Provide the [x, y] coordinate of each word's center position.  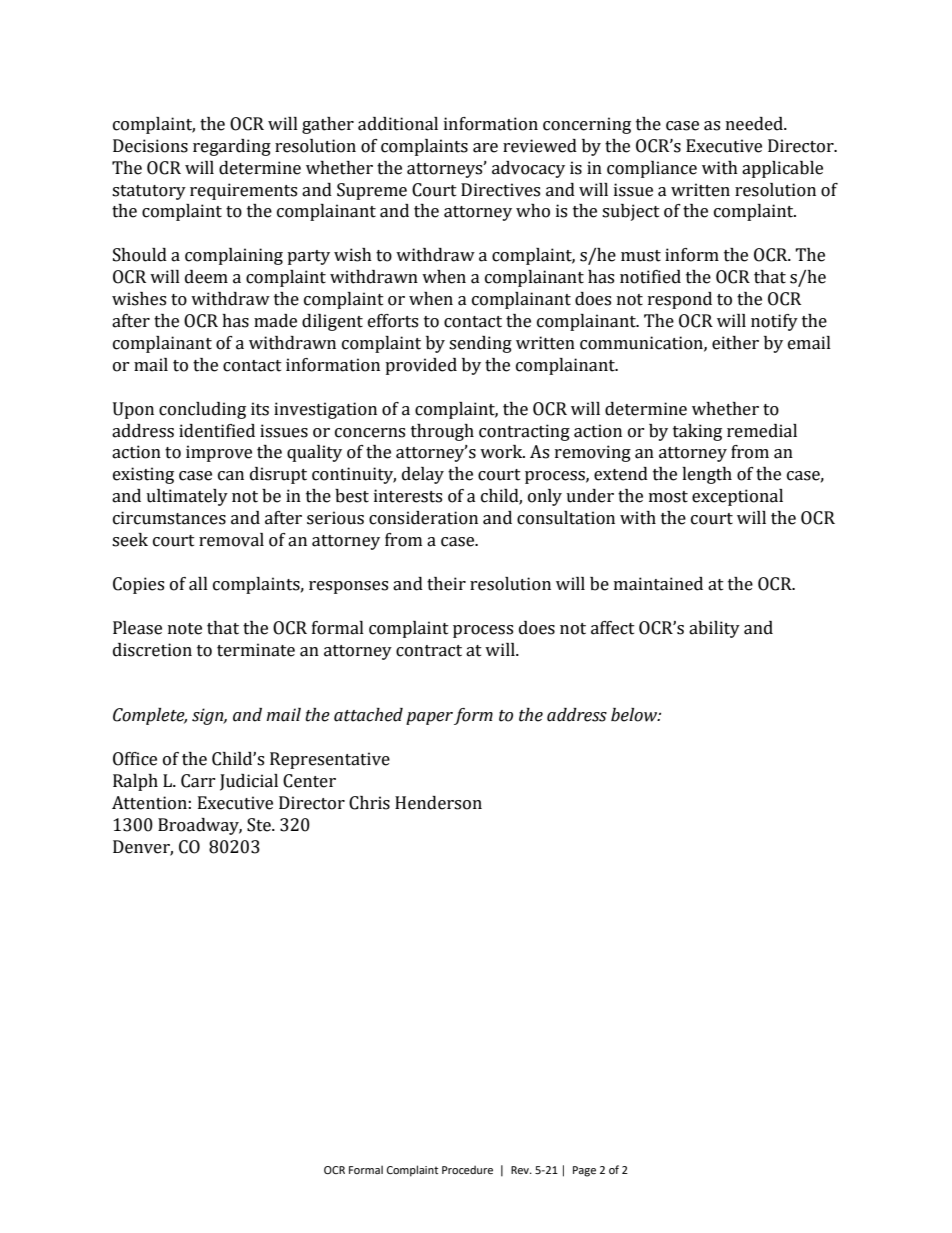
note [185, 629]
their [446, 584]
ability [714, 629]
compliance [652, 169]
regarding [232, 147]
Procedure [467, 1169]
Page [584, 1171]
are [485, 148]
